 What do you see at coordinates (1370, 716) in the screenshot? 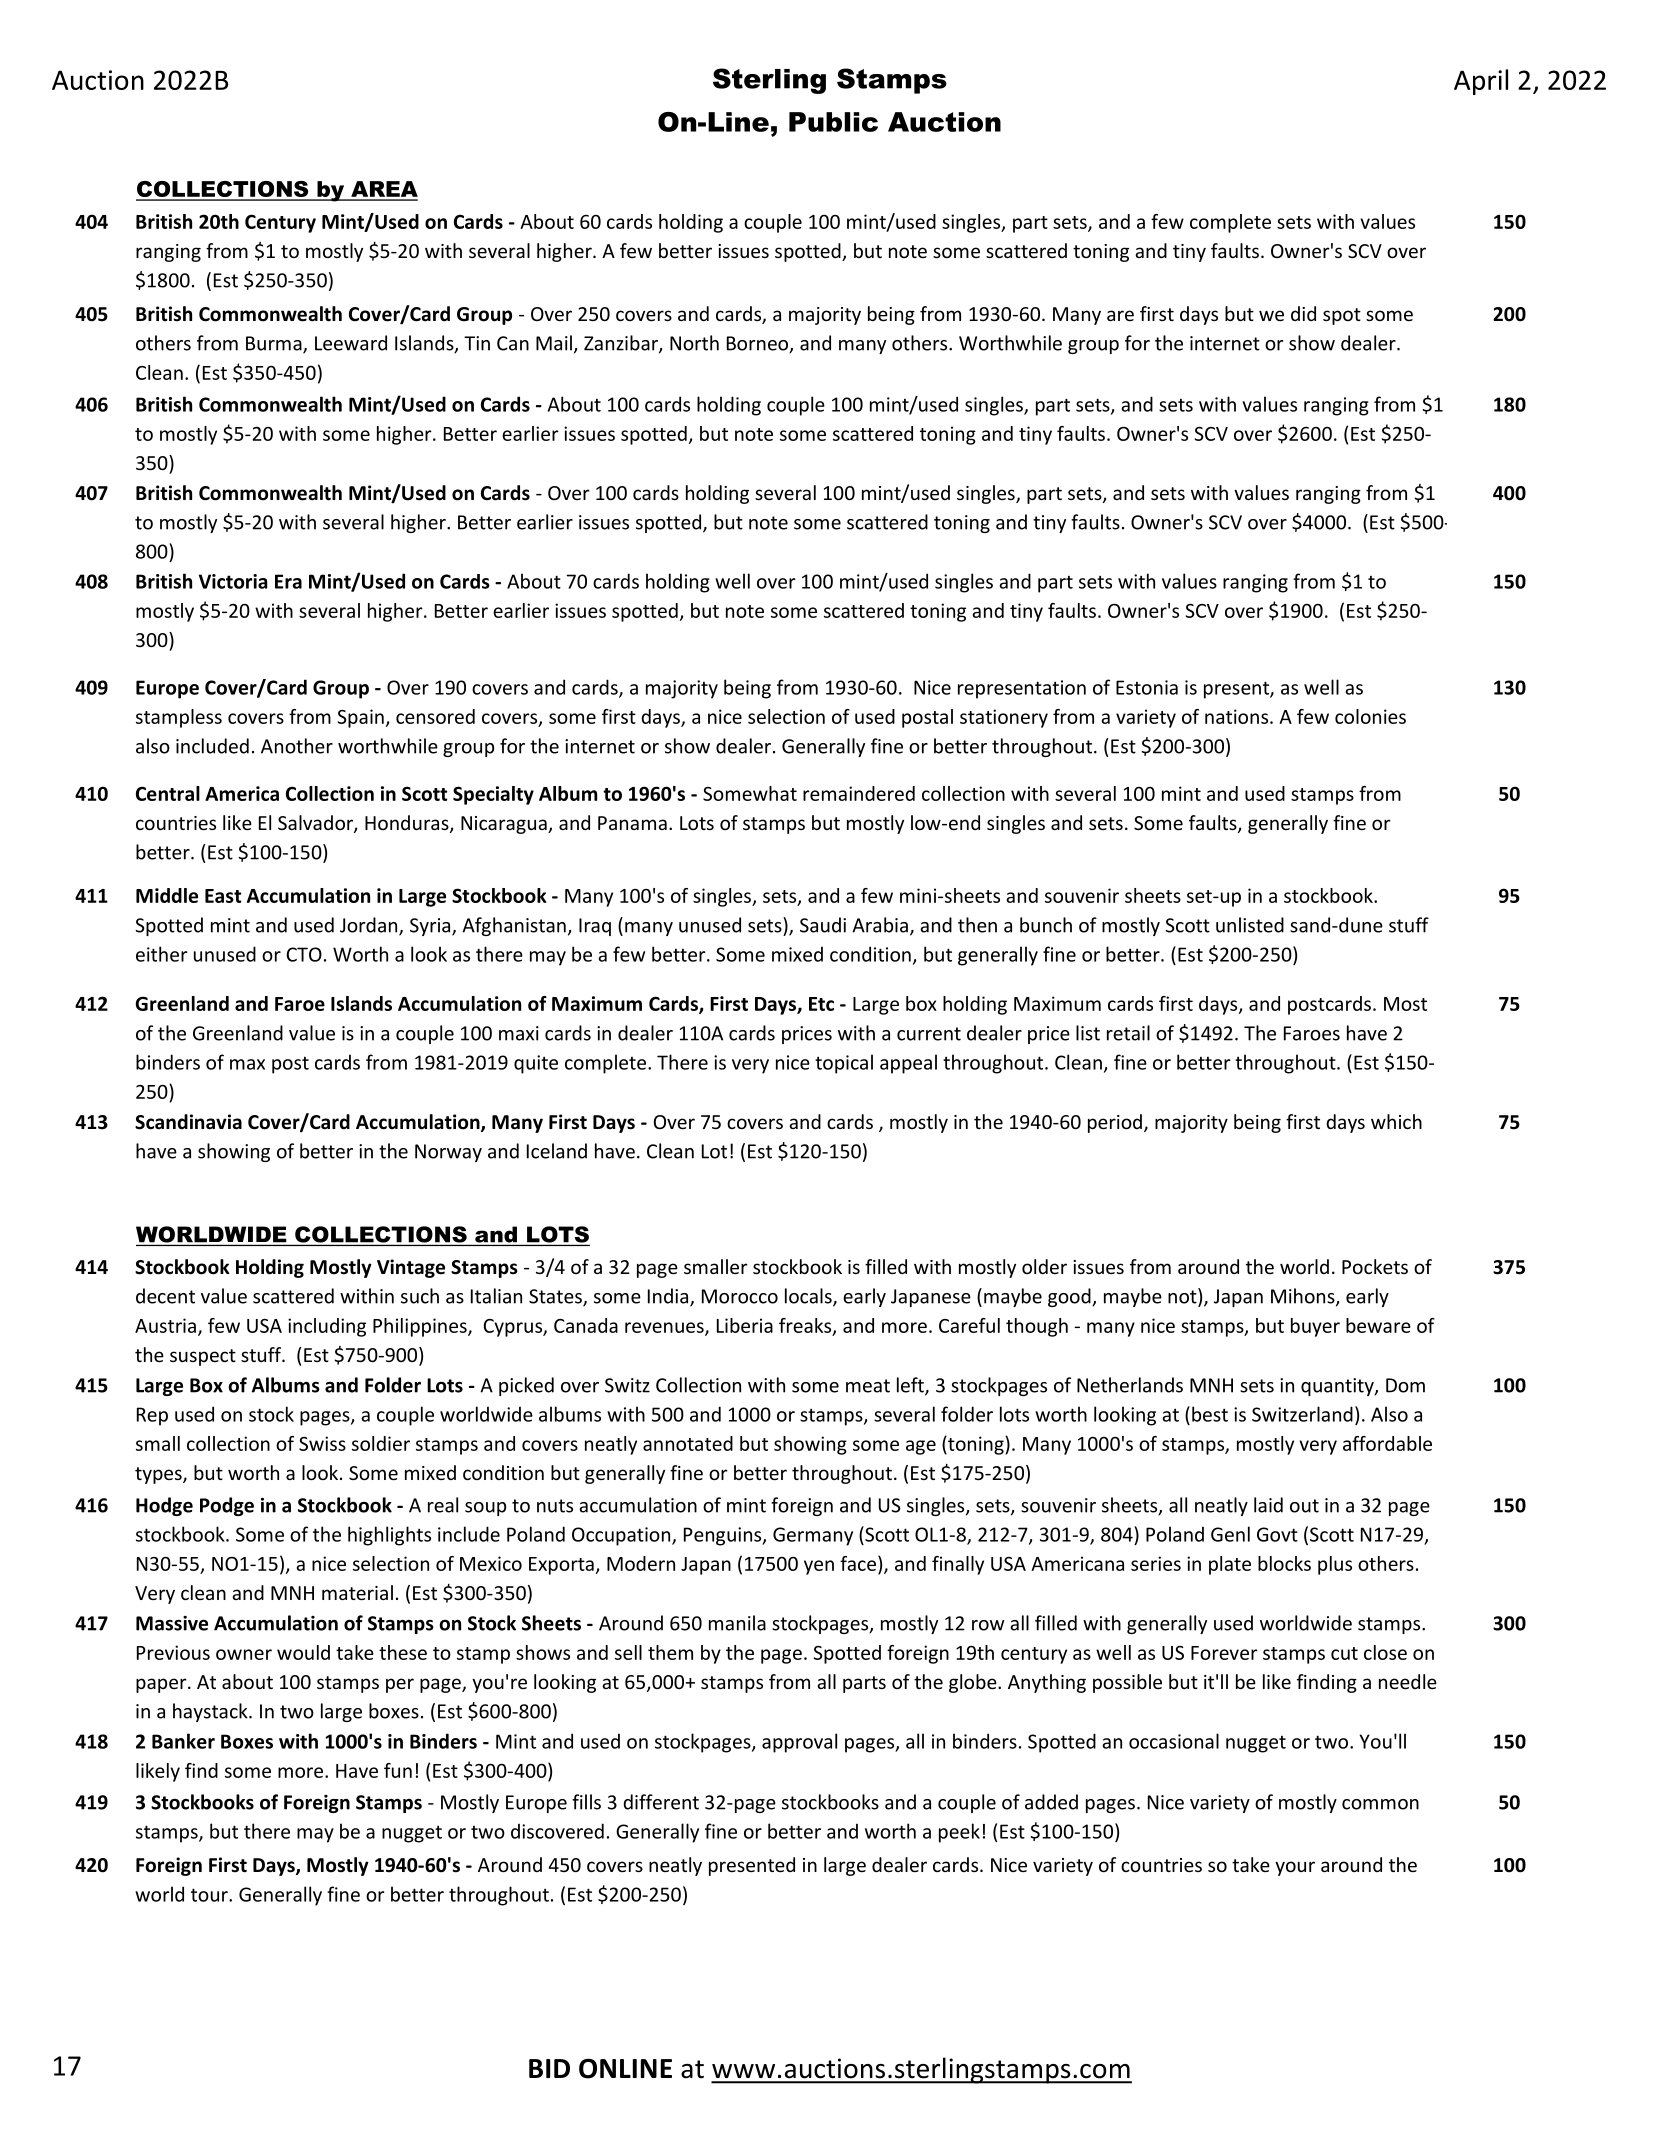
I see `colonies` at bounding box center [1370, 716].
